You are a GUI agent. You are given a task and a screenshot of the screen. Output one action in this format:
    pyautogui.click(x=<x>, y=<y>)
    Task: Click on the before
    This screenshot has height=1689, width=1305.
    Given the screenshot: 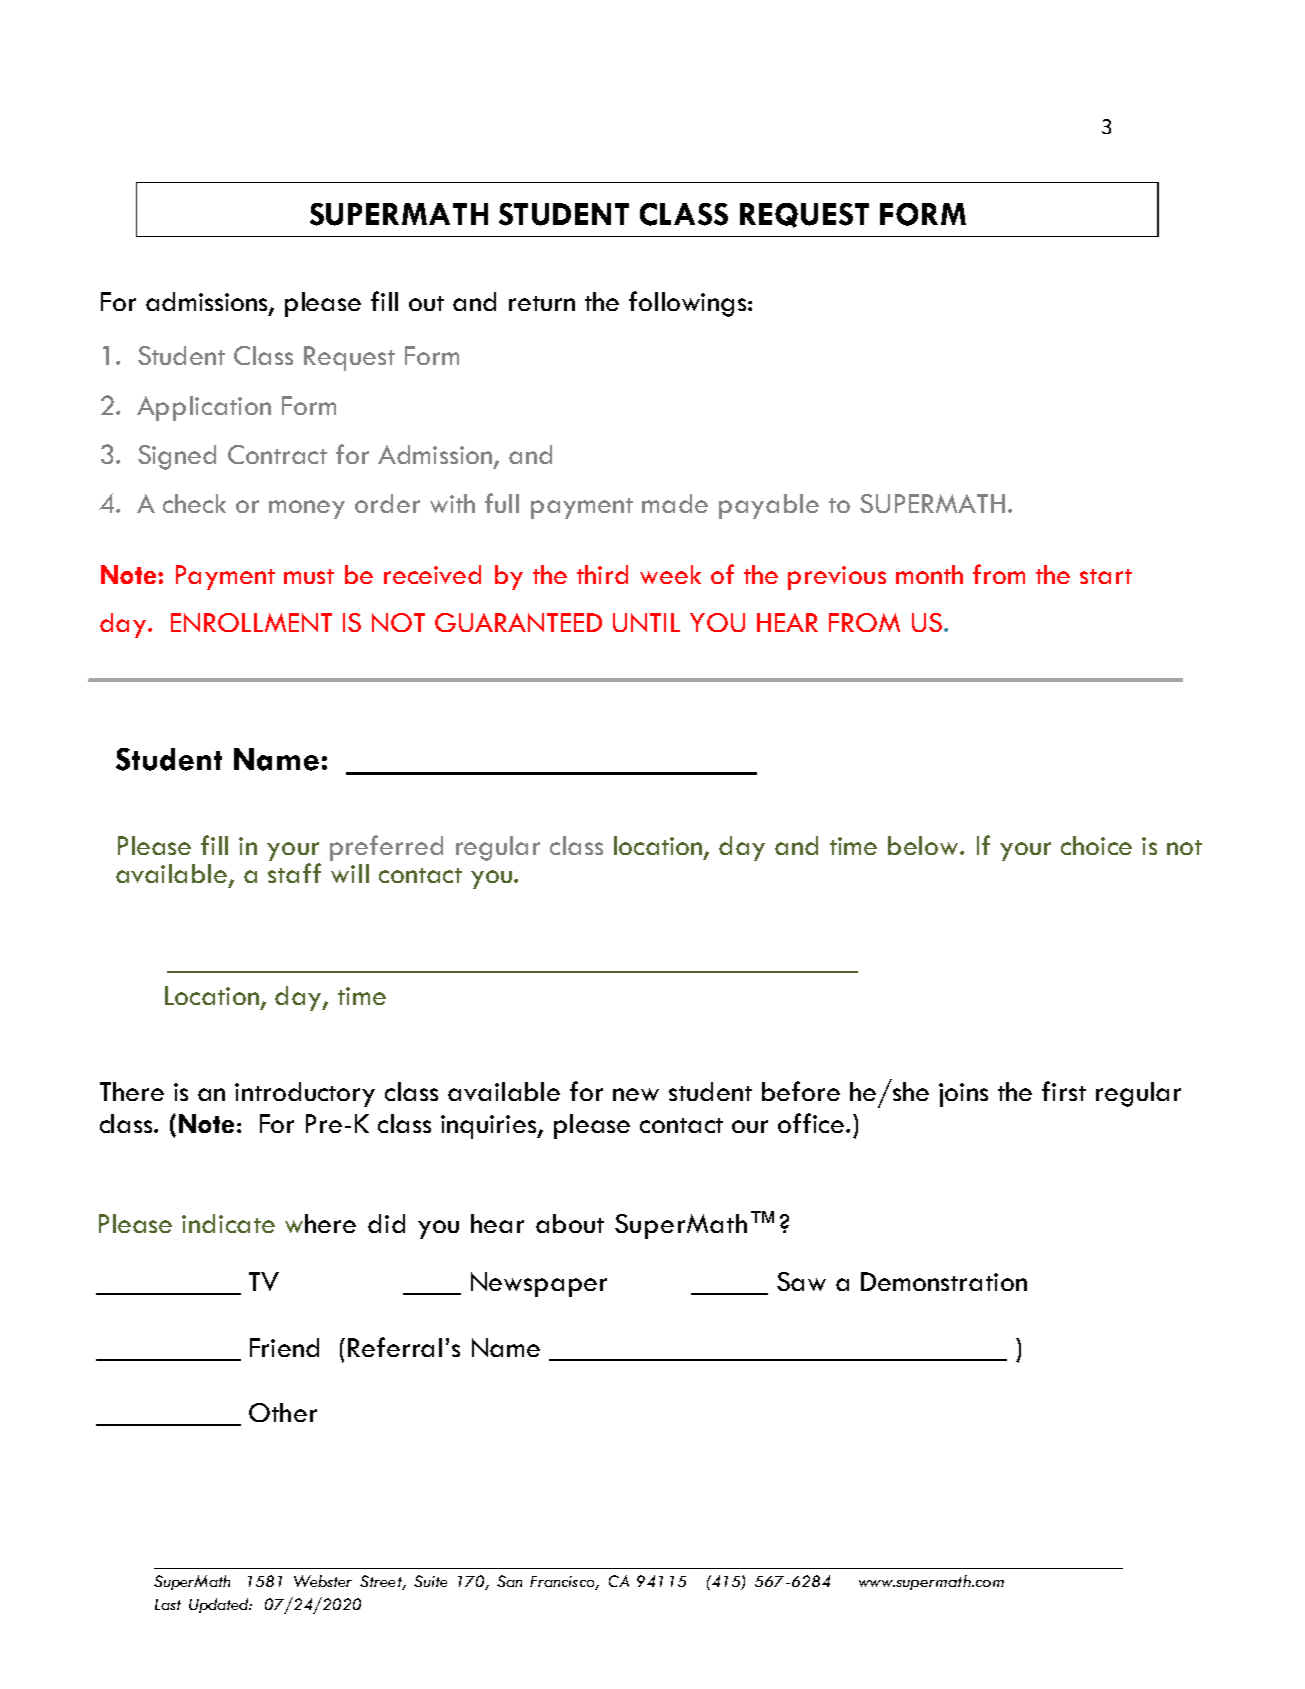 What is the action you would take?
    pyautogui.click(x=801, y=1091)
